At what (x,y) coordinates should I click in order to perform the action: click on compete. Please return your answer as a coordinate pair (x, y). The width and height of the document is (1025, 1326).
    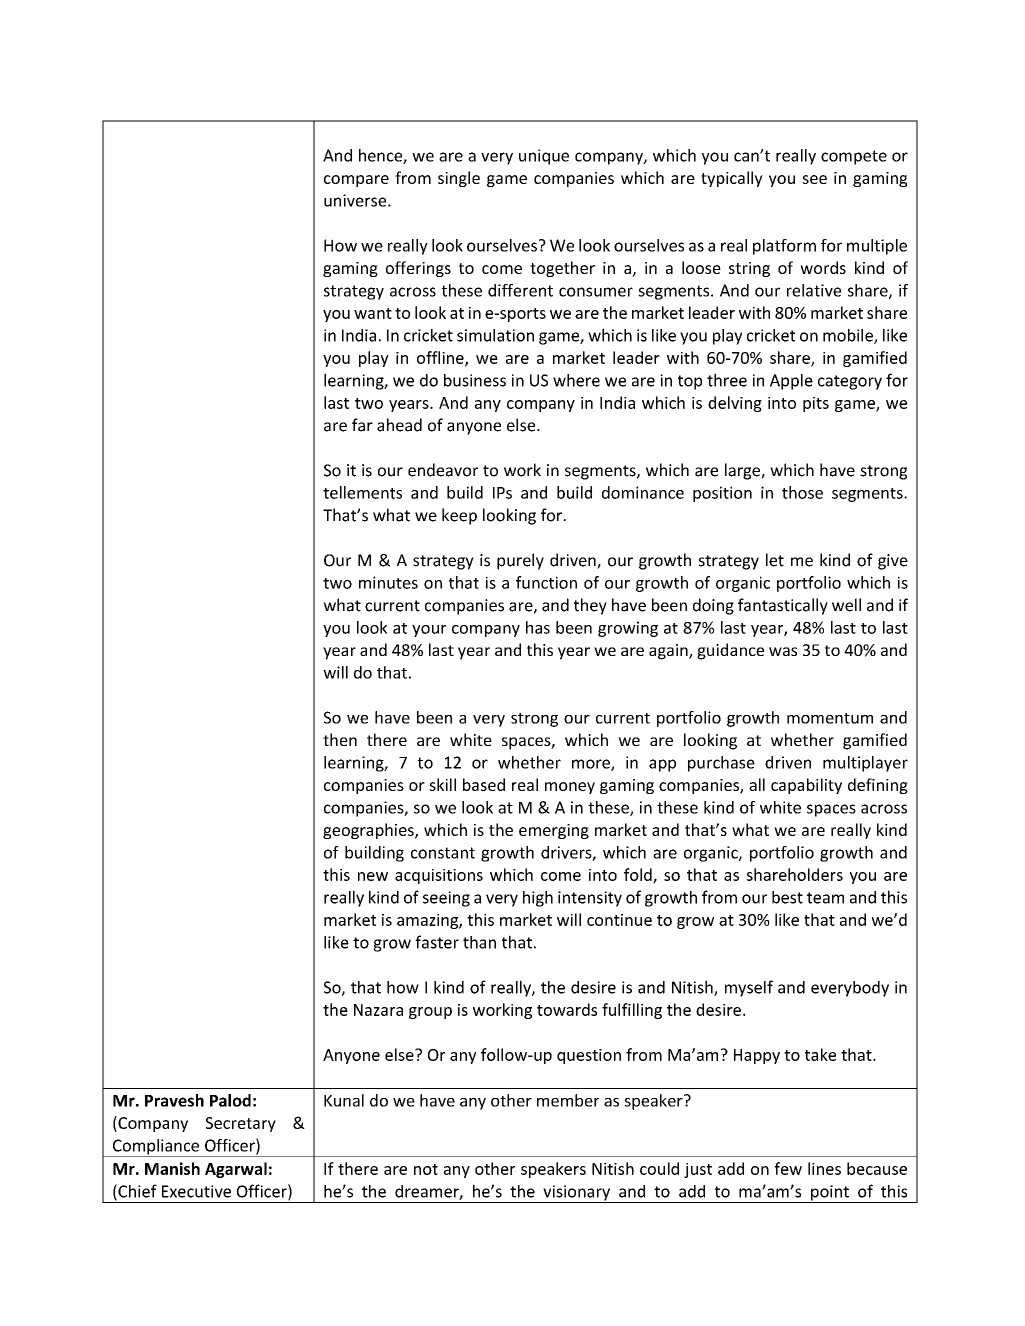
    Looking at the image, I should click on (854, 157).
